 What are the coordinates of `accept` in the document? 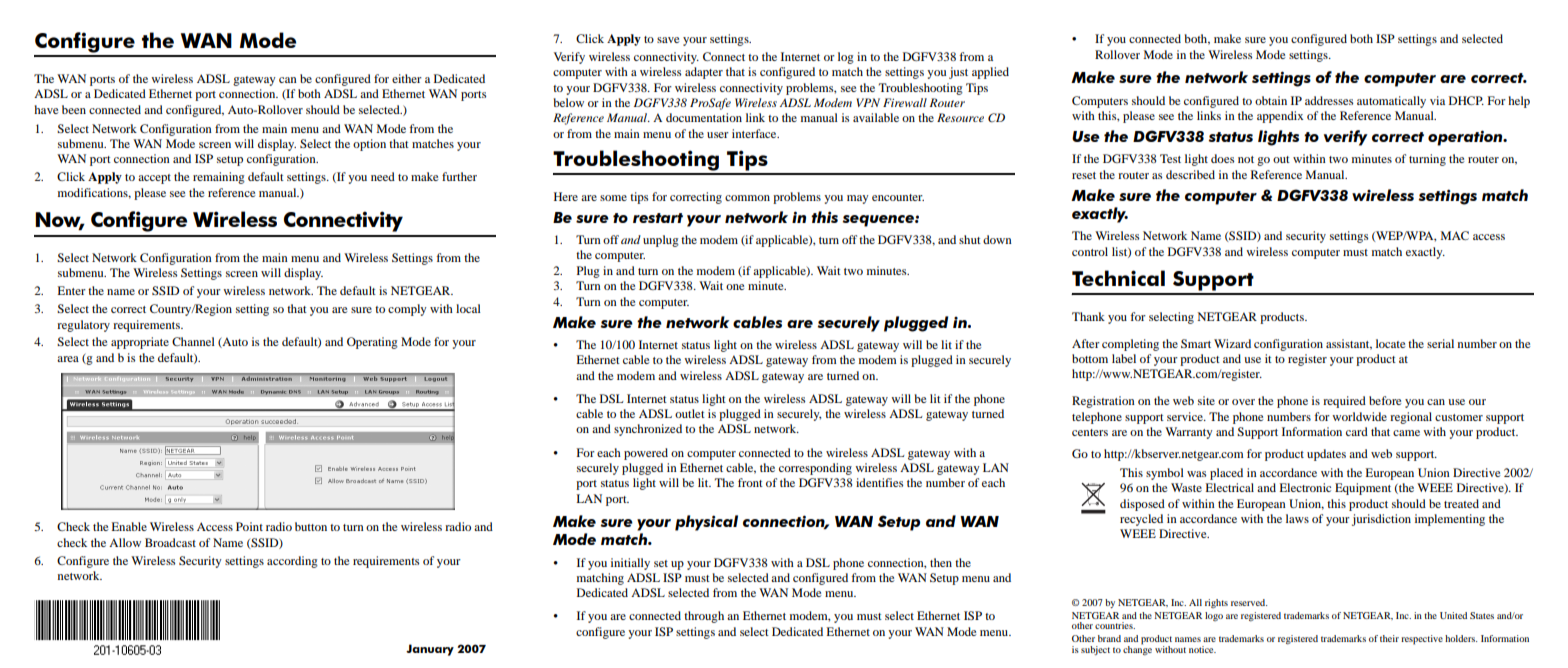 It's located at (154, 179).
